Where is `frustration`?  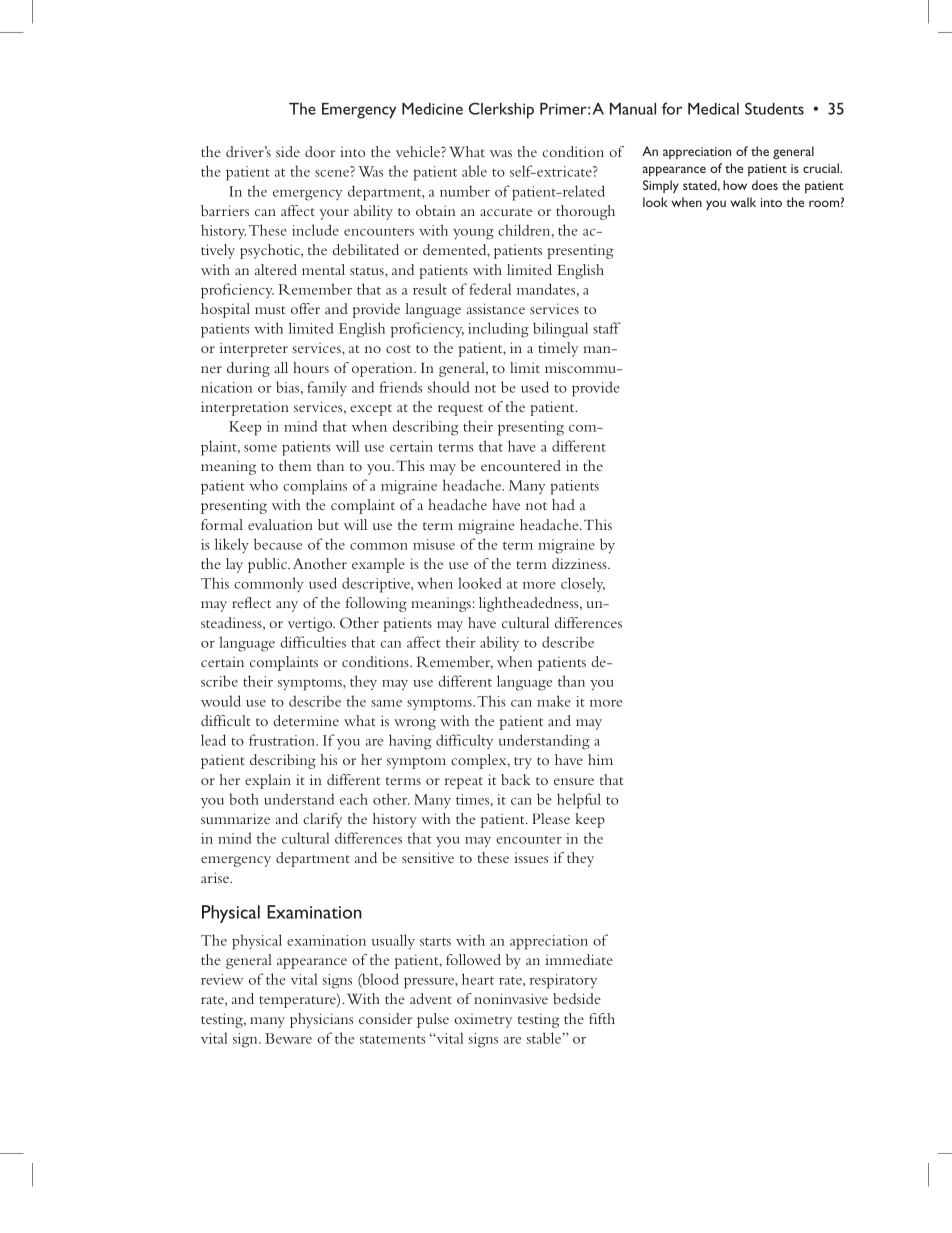 frustration is located at coordinates (283, 740).
